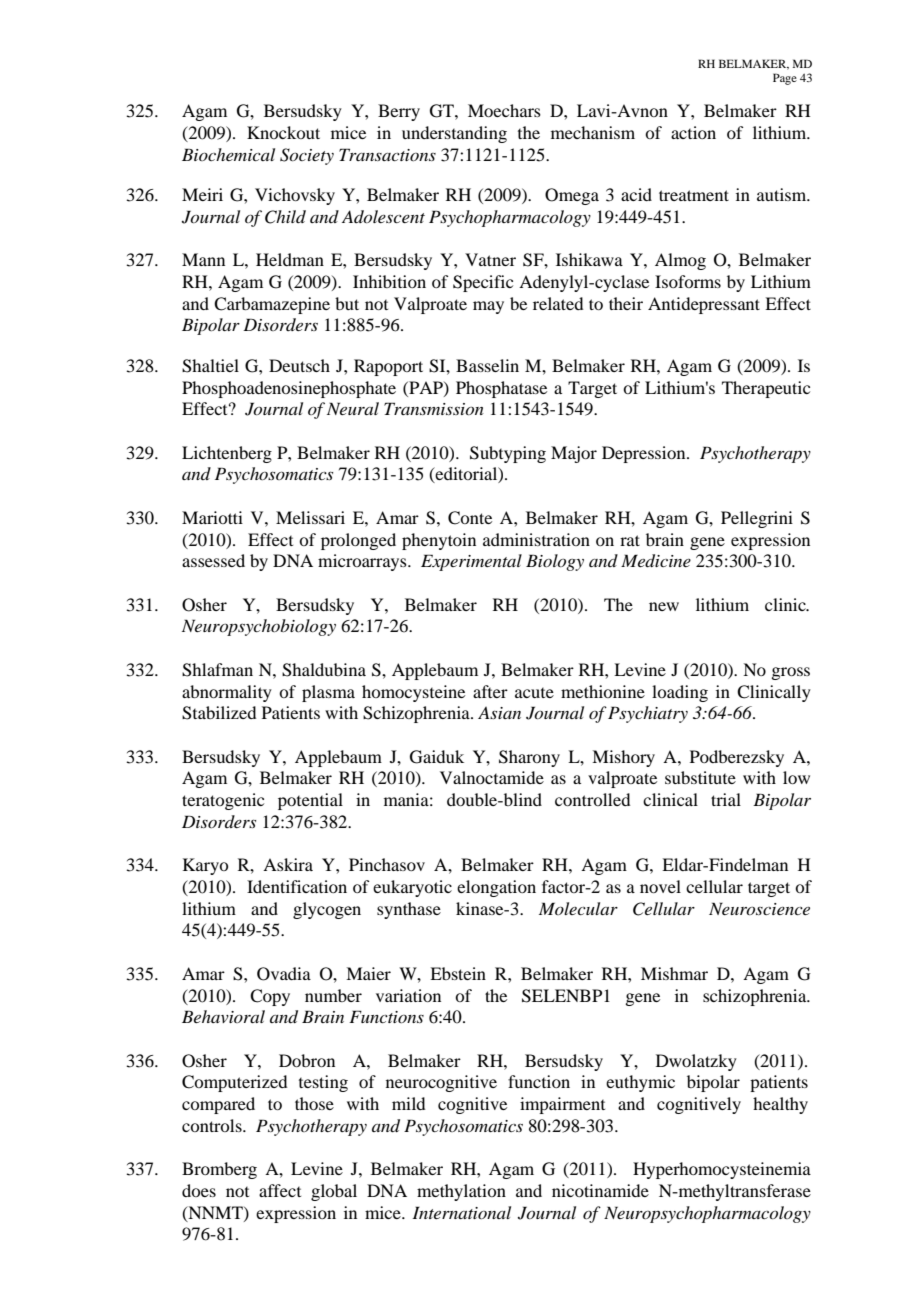 The image size is (924, 1308). Describe the element at coordinates (310, 801) in the page. I see `potential` at that location.
